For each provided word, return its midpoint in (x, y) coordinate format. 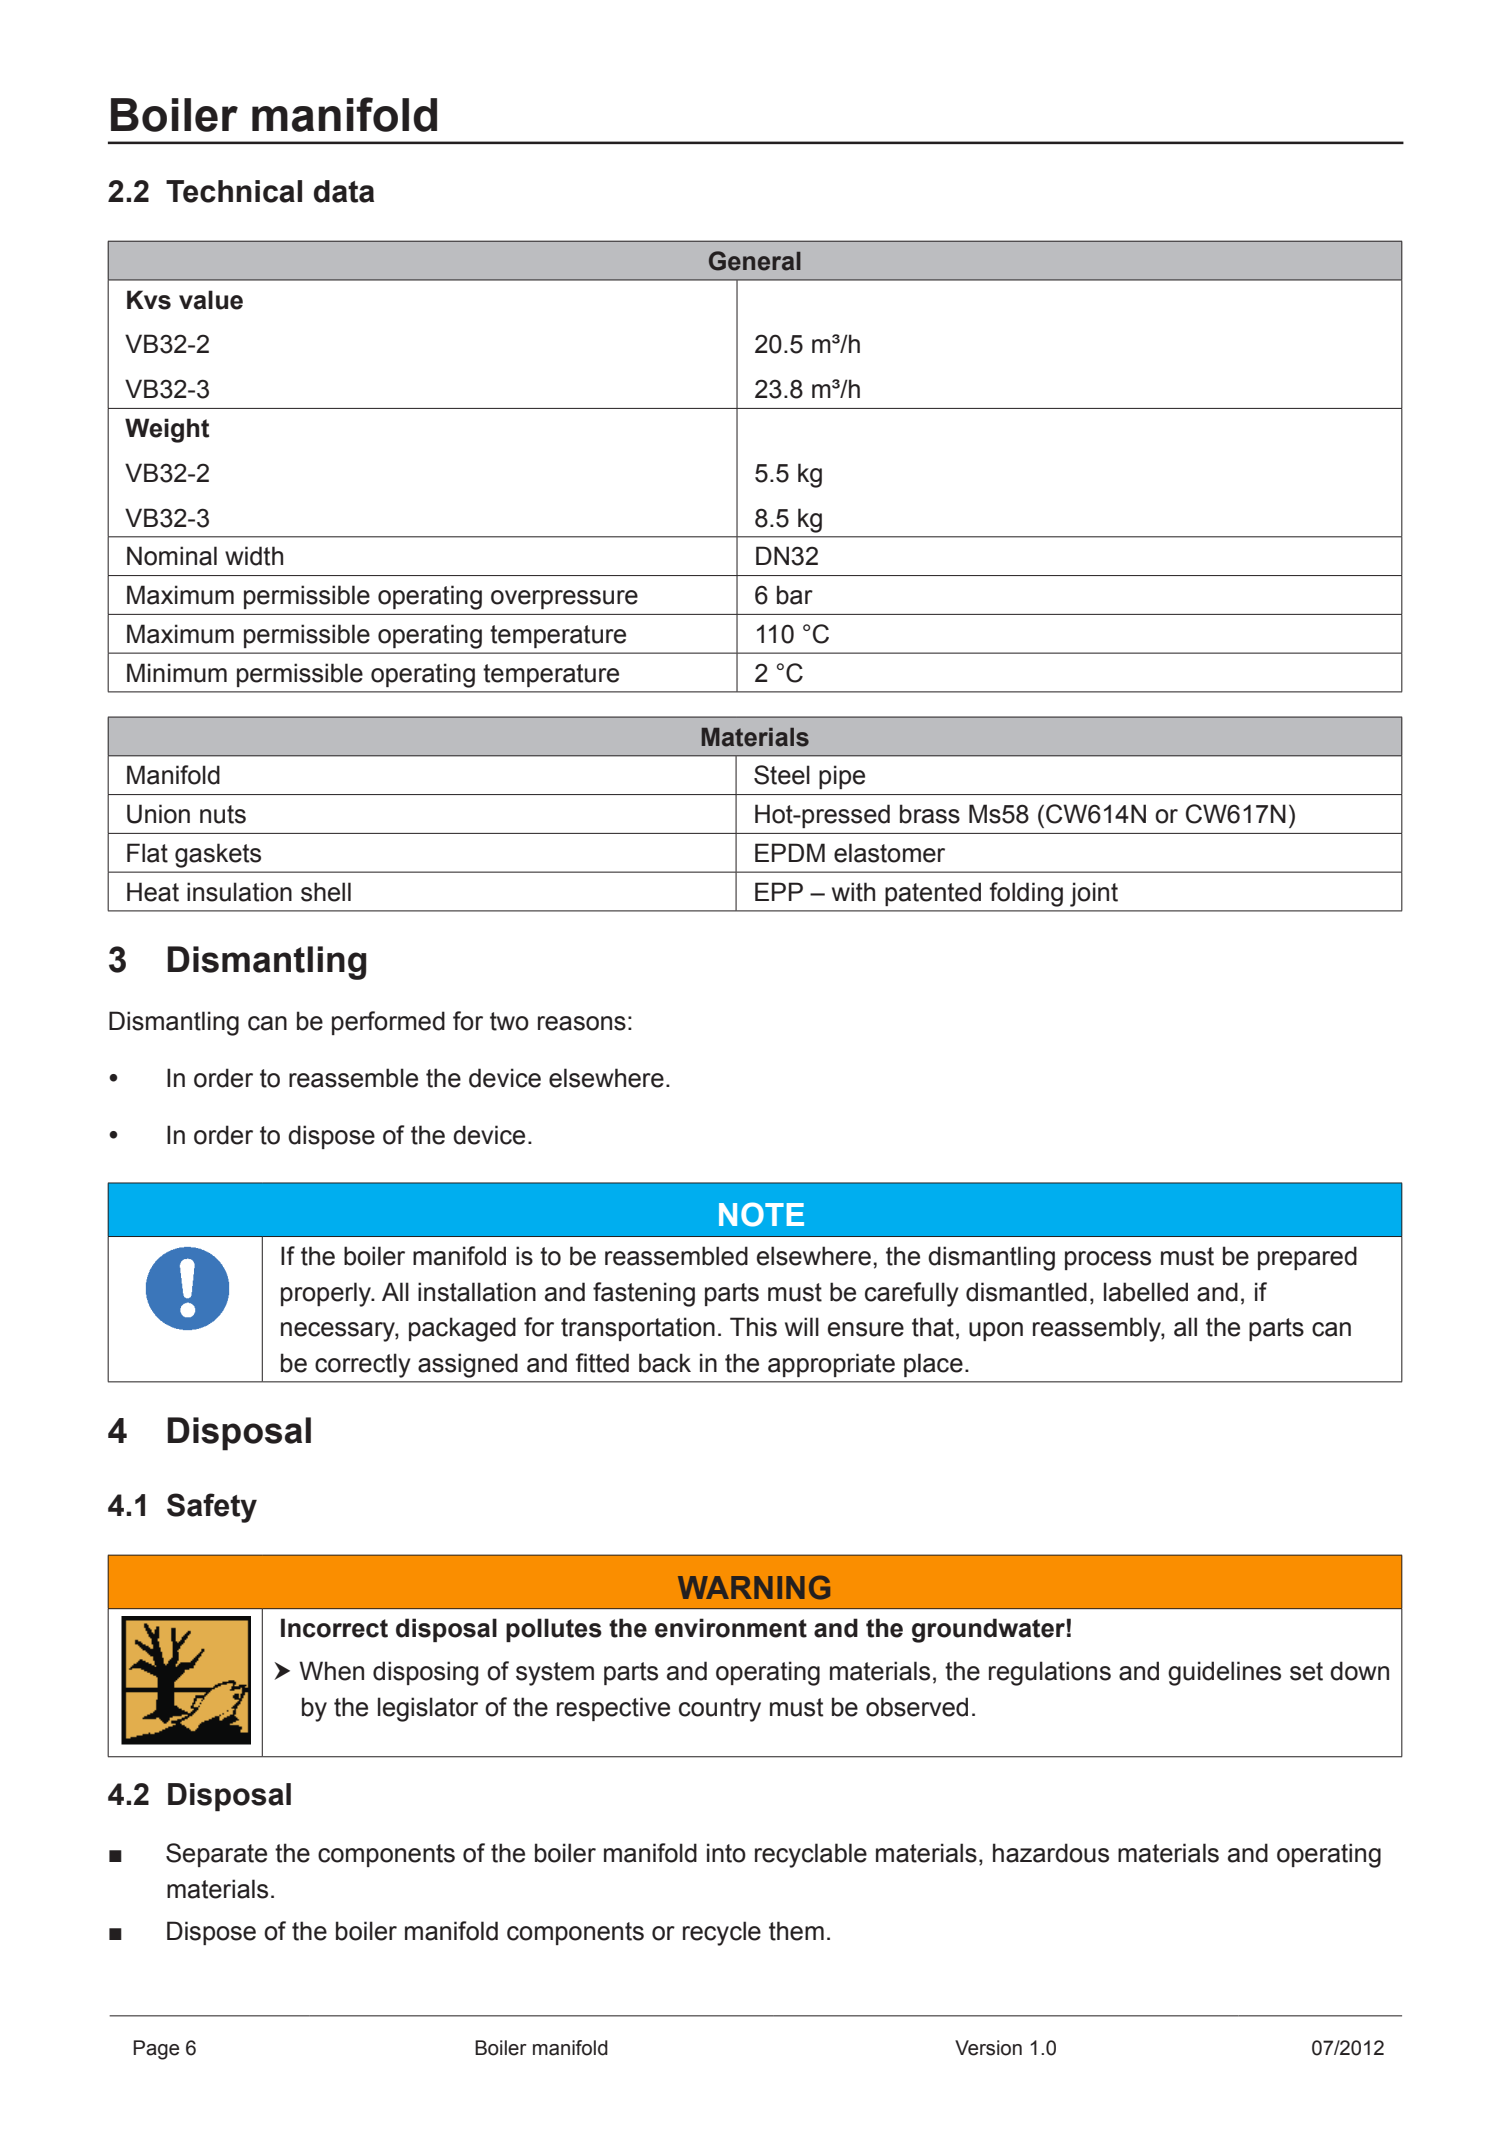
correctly (363, 1365)
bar (795, 595)
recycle (722, 1933)
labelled (1146, 1292)
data (344, 191)
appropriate (831, 1365)
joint (1094, 894)
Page (156, 2050)
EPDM (790, 852)
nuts (223, 814)
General (755, 261)
